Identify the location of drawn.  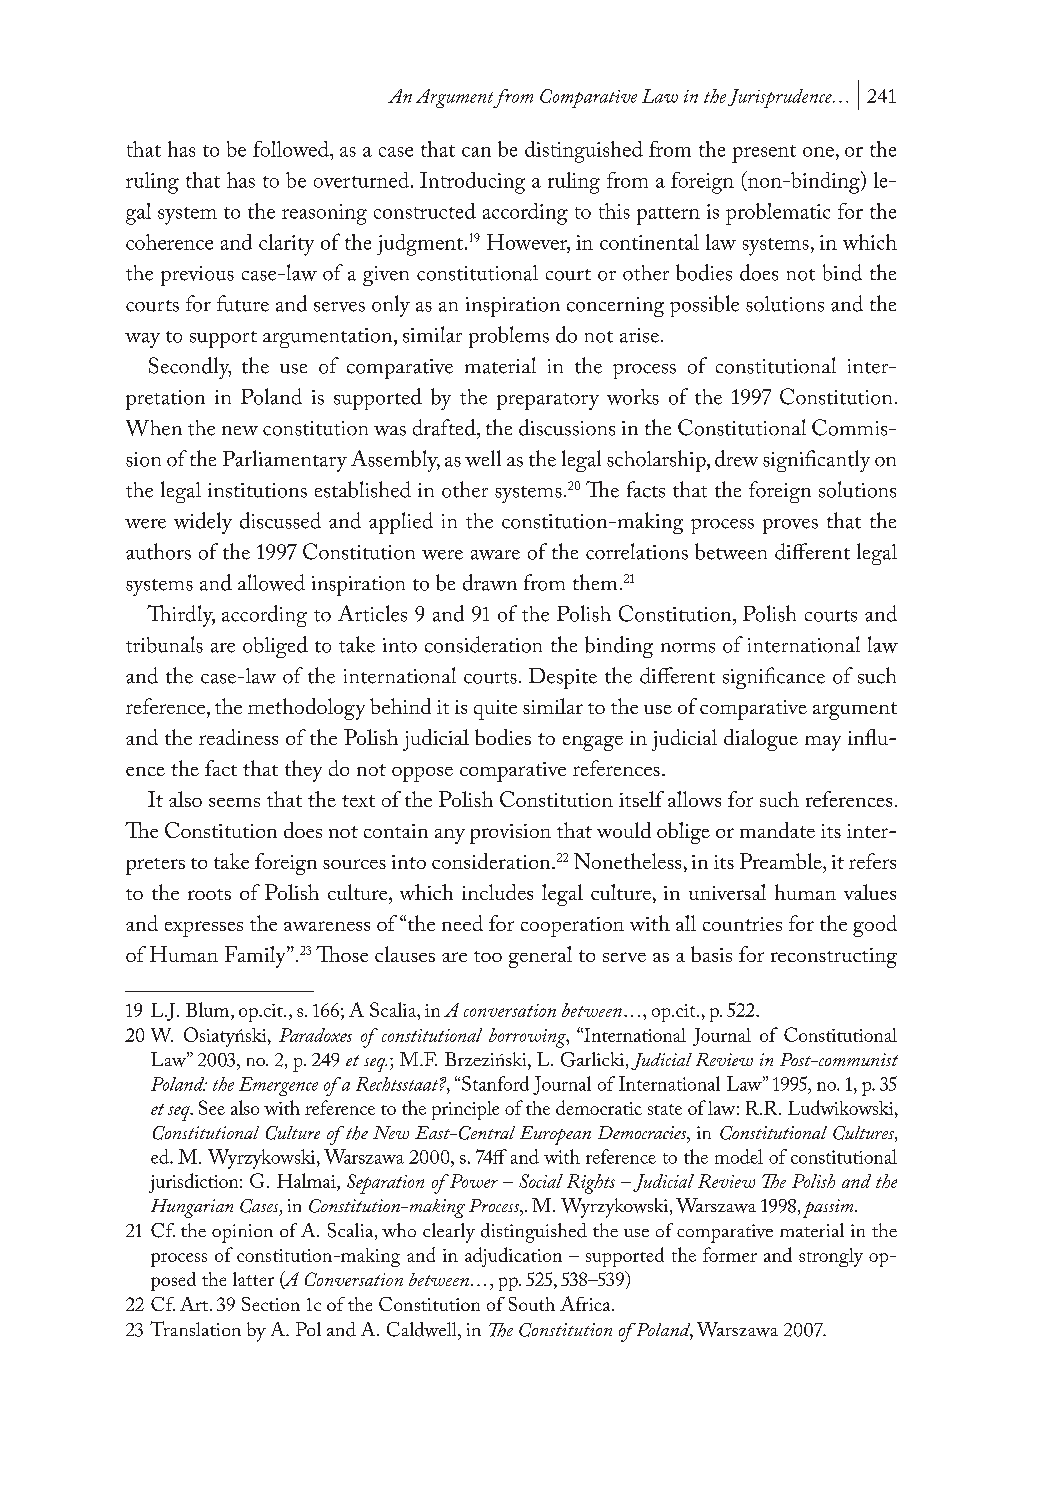
(490, 582).
